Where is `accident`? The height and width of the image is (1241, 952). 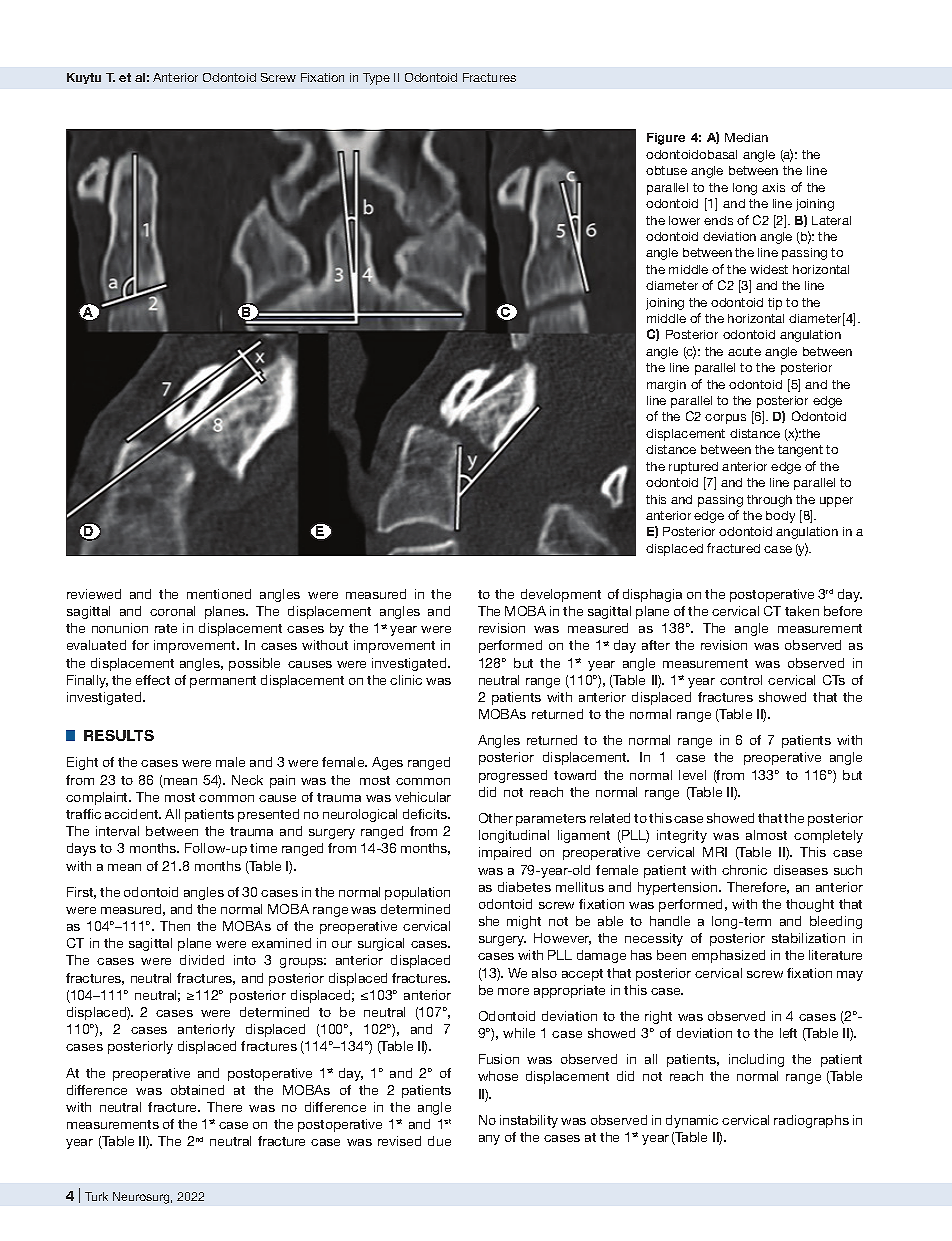 accident is located at coordinates (133, 814).
